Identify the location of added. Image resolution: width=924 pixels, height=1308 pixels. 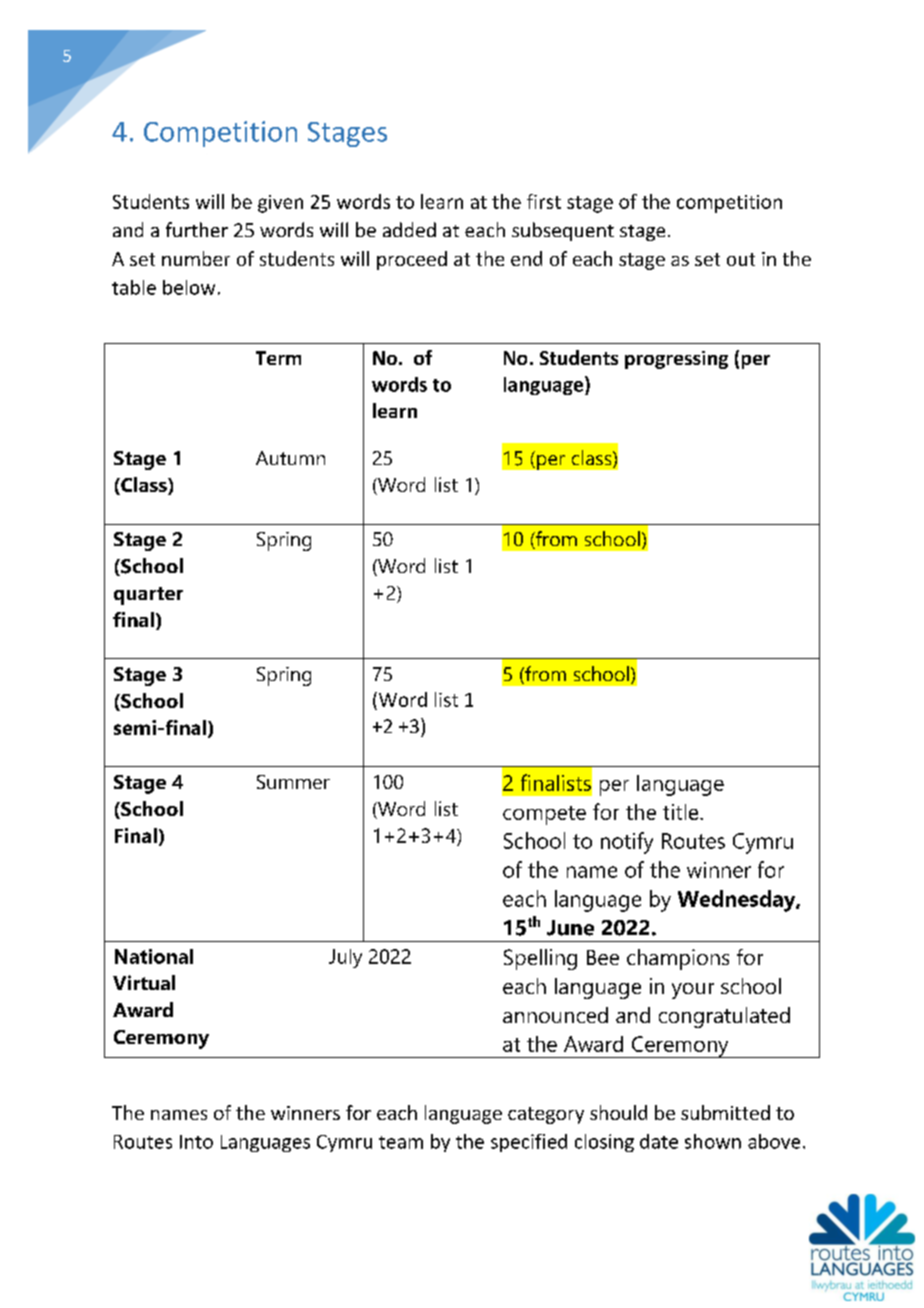
(409, 229).
